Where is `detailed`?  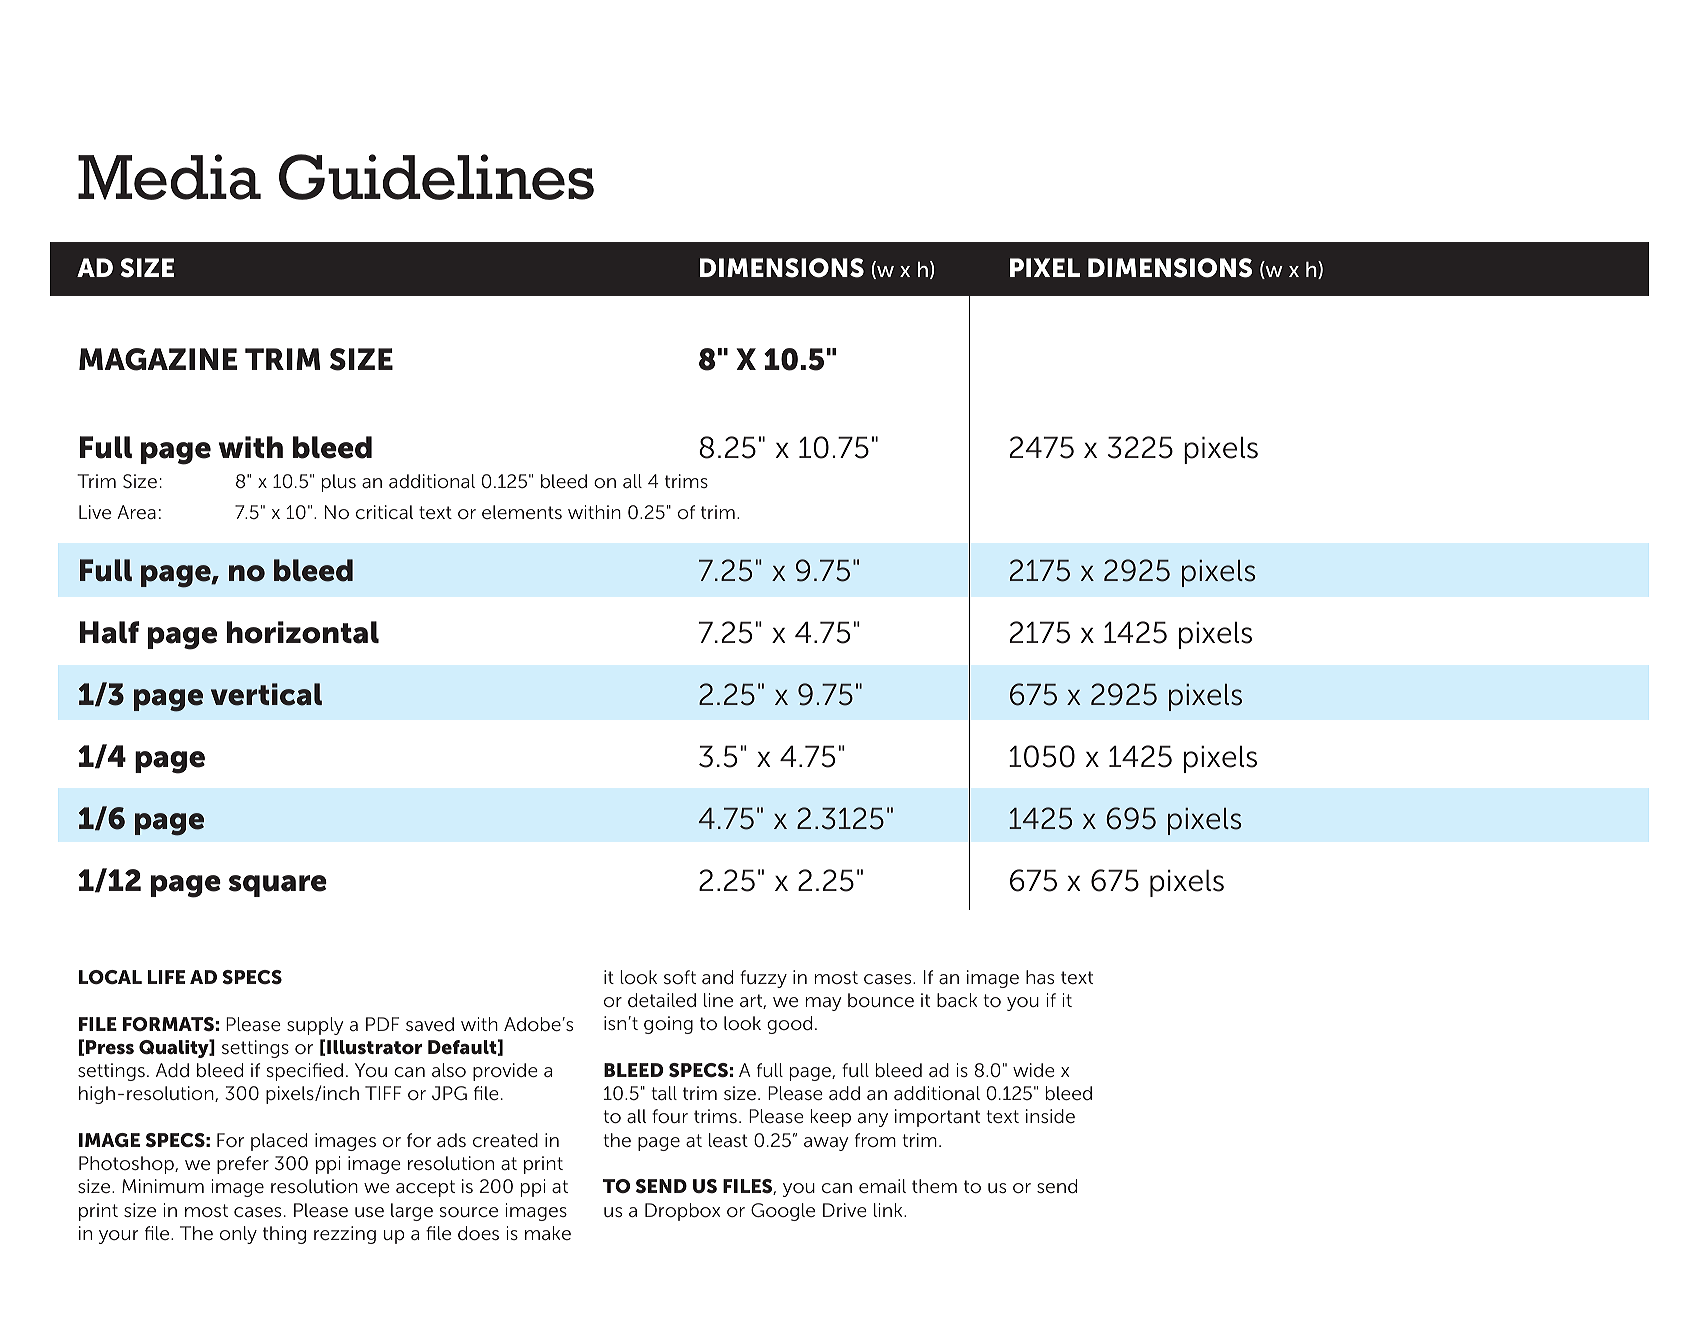
detailed is located at coordinates (662, 1000).
